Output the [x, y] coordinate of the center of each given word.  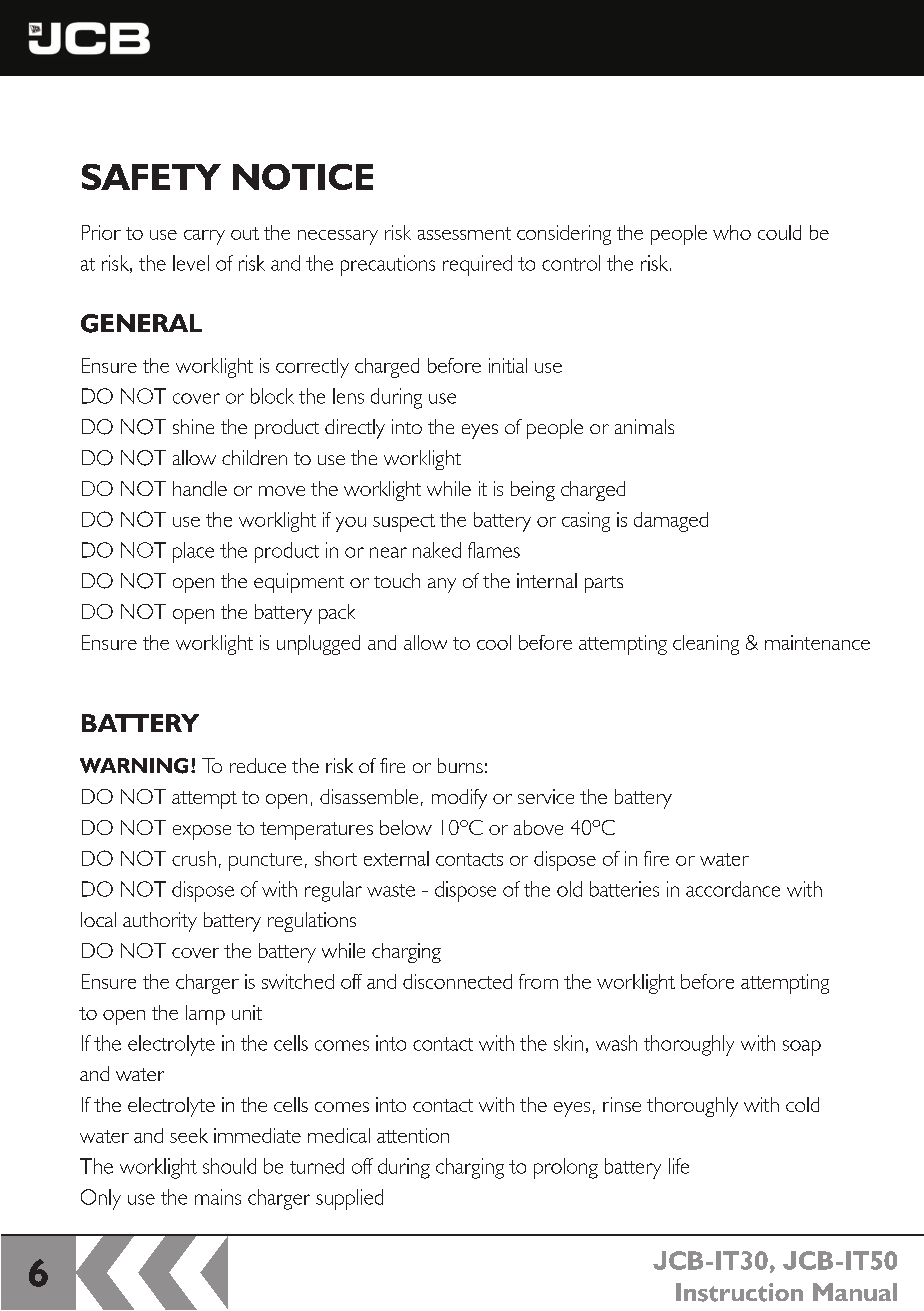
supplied [349, 1199]
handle [200, 488]
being [533, 491]
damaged [671, 522]
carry [204, 237]
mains [218, 1197]
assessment [464, 233]
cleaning [706, 645]
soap [802, 1048]
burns [460, 765]
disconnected [457, 981]
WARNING [134, 766]
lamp [205, 1015]
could [779, 232]
